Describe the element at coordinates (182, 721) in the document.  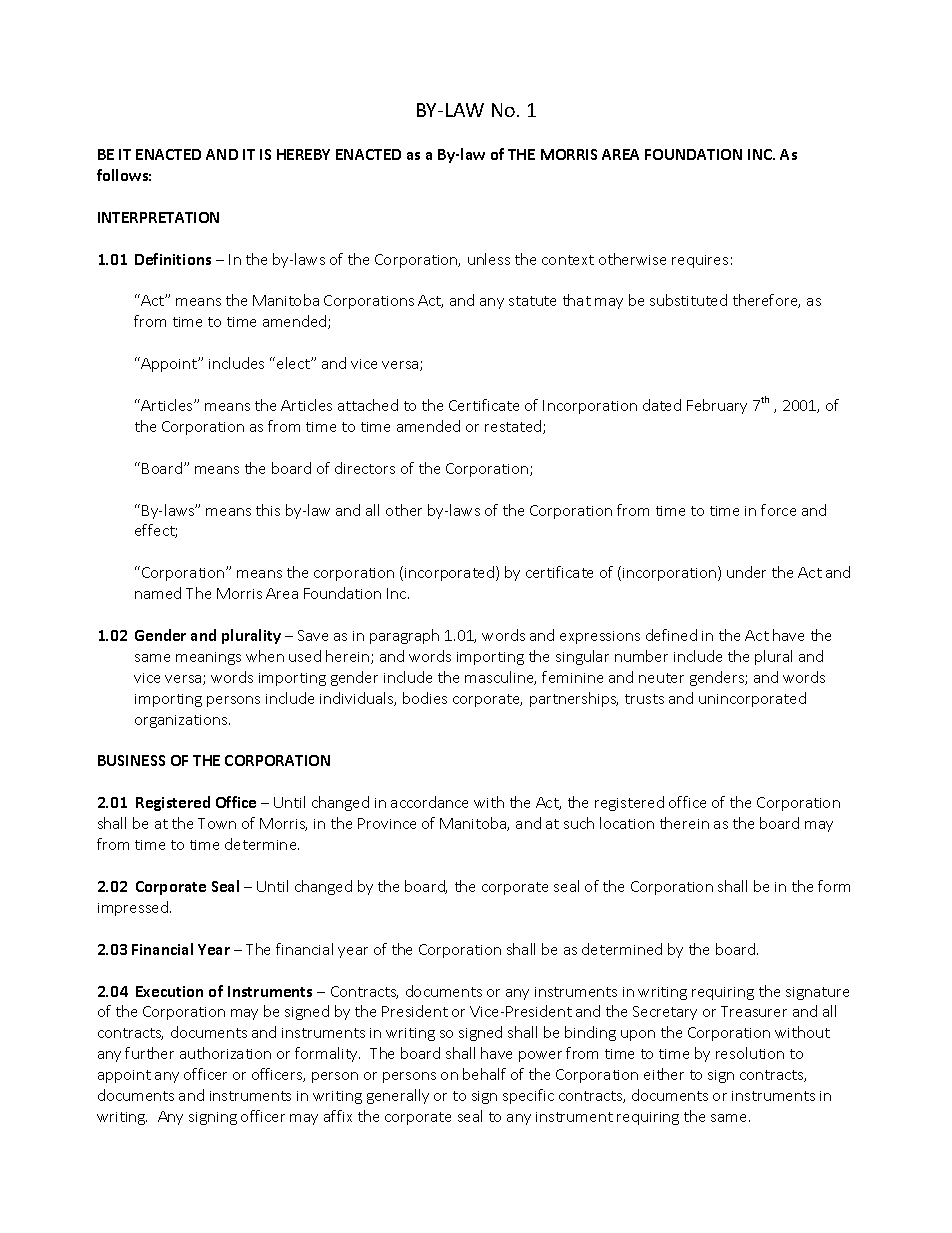
I see `organizations` at that location.
